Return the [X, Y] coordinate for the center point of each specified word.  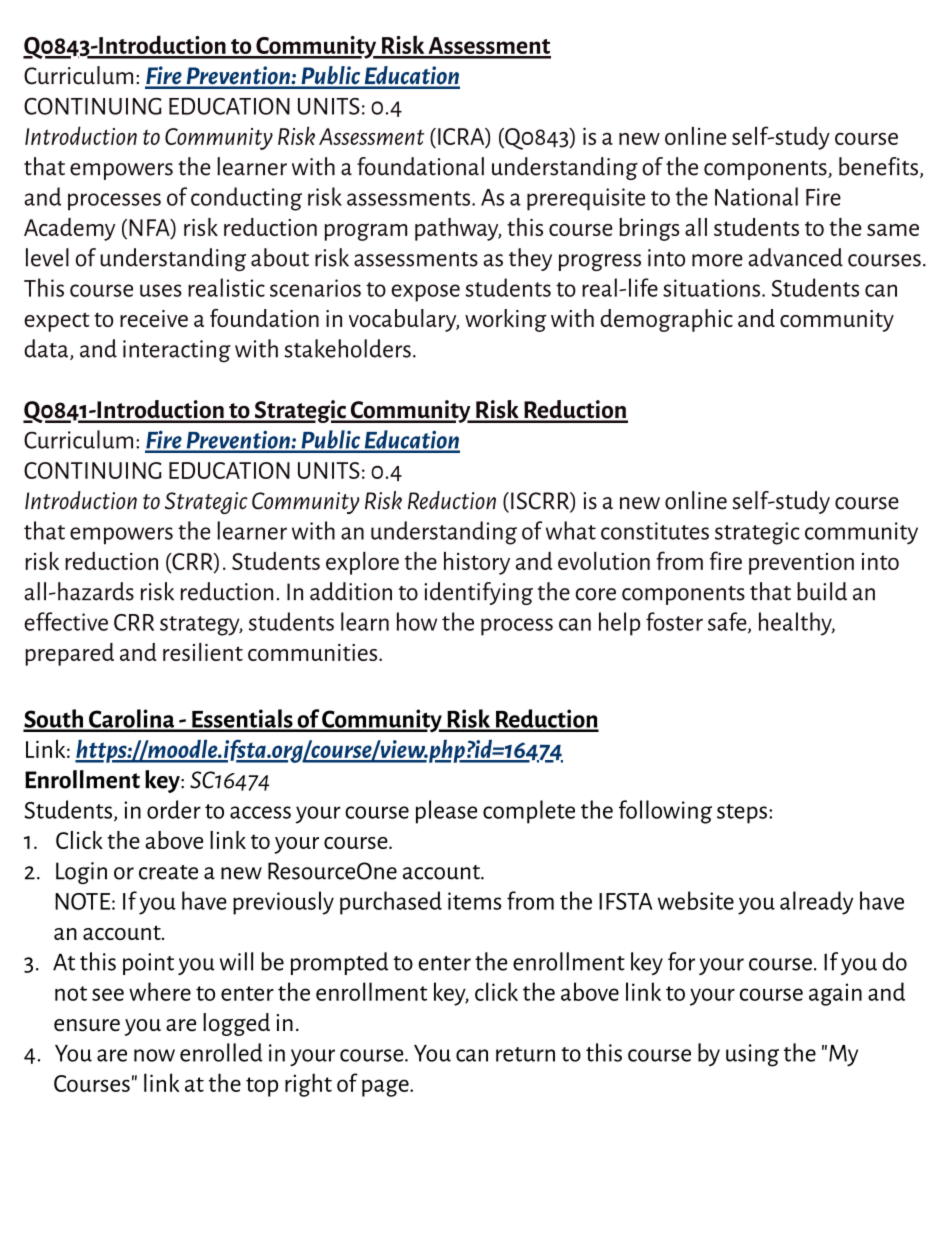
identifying [478, 593]
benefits [878, 166]
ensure [87, 1025]
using [752, 1055]
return [525, 1054]
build [822, 591]
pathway [458, 229]
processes [114, 202]
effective [66, 621]
